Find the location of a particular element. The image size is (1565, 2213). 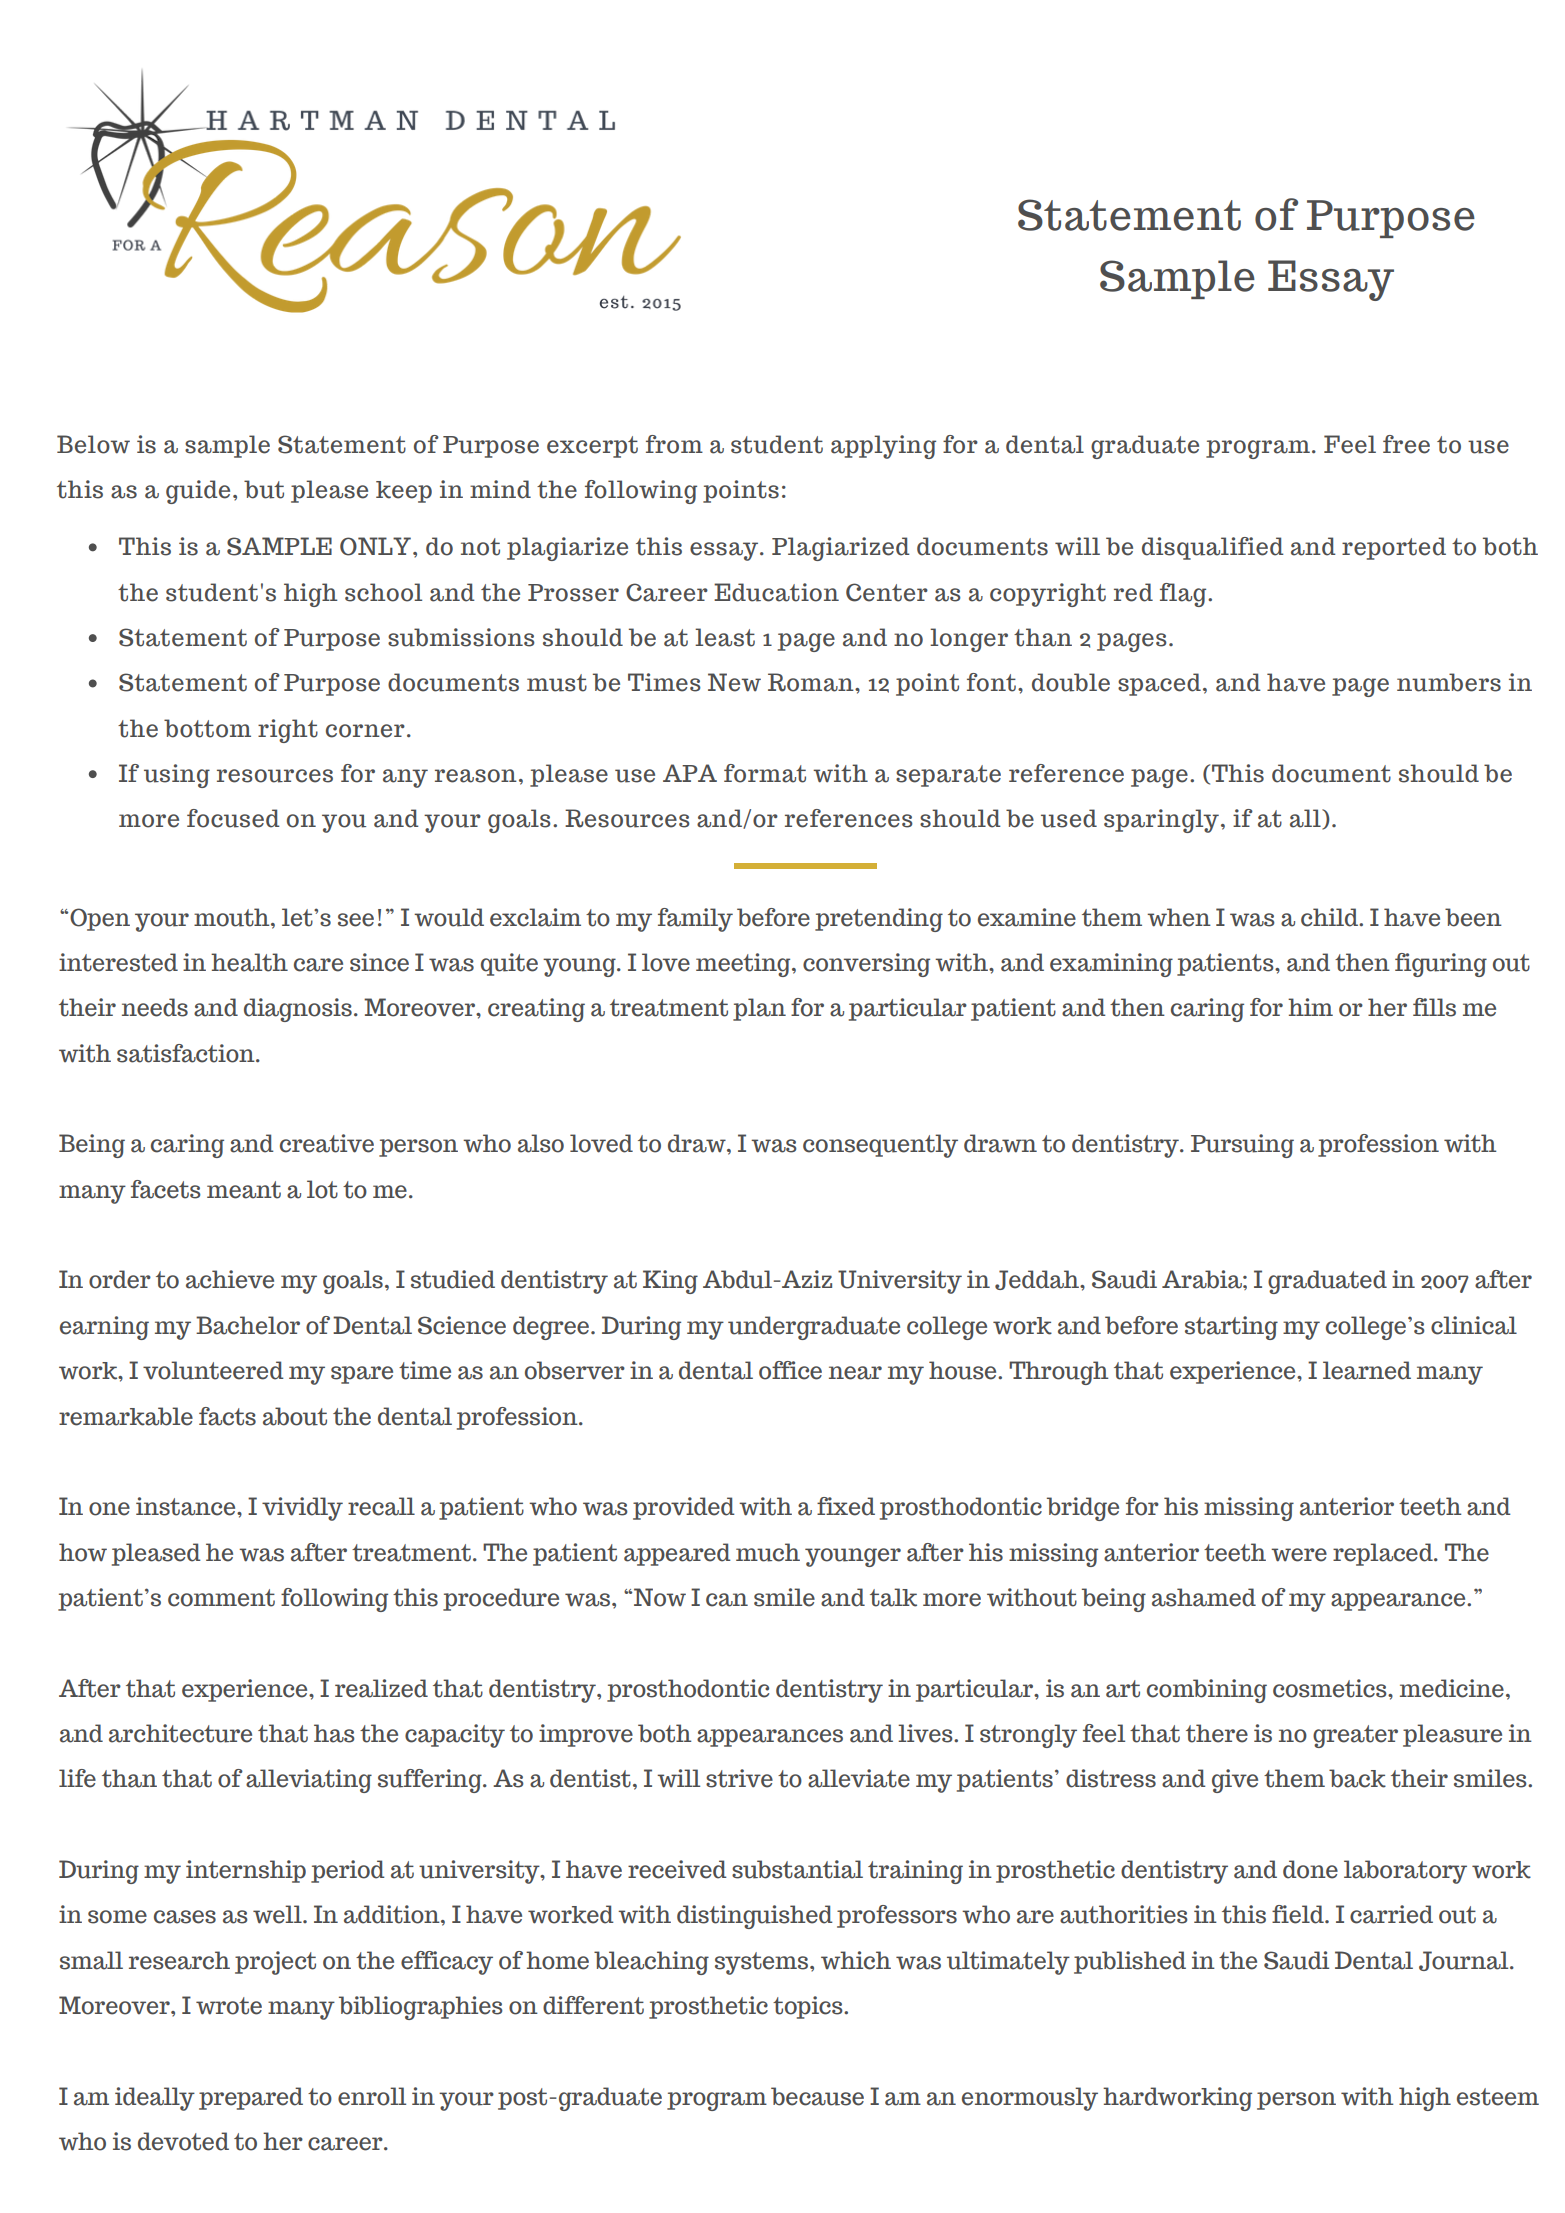

office is located at coordinates (790, 1370).
